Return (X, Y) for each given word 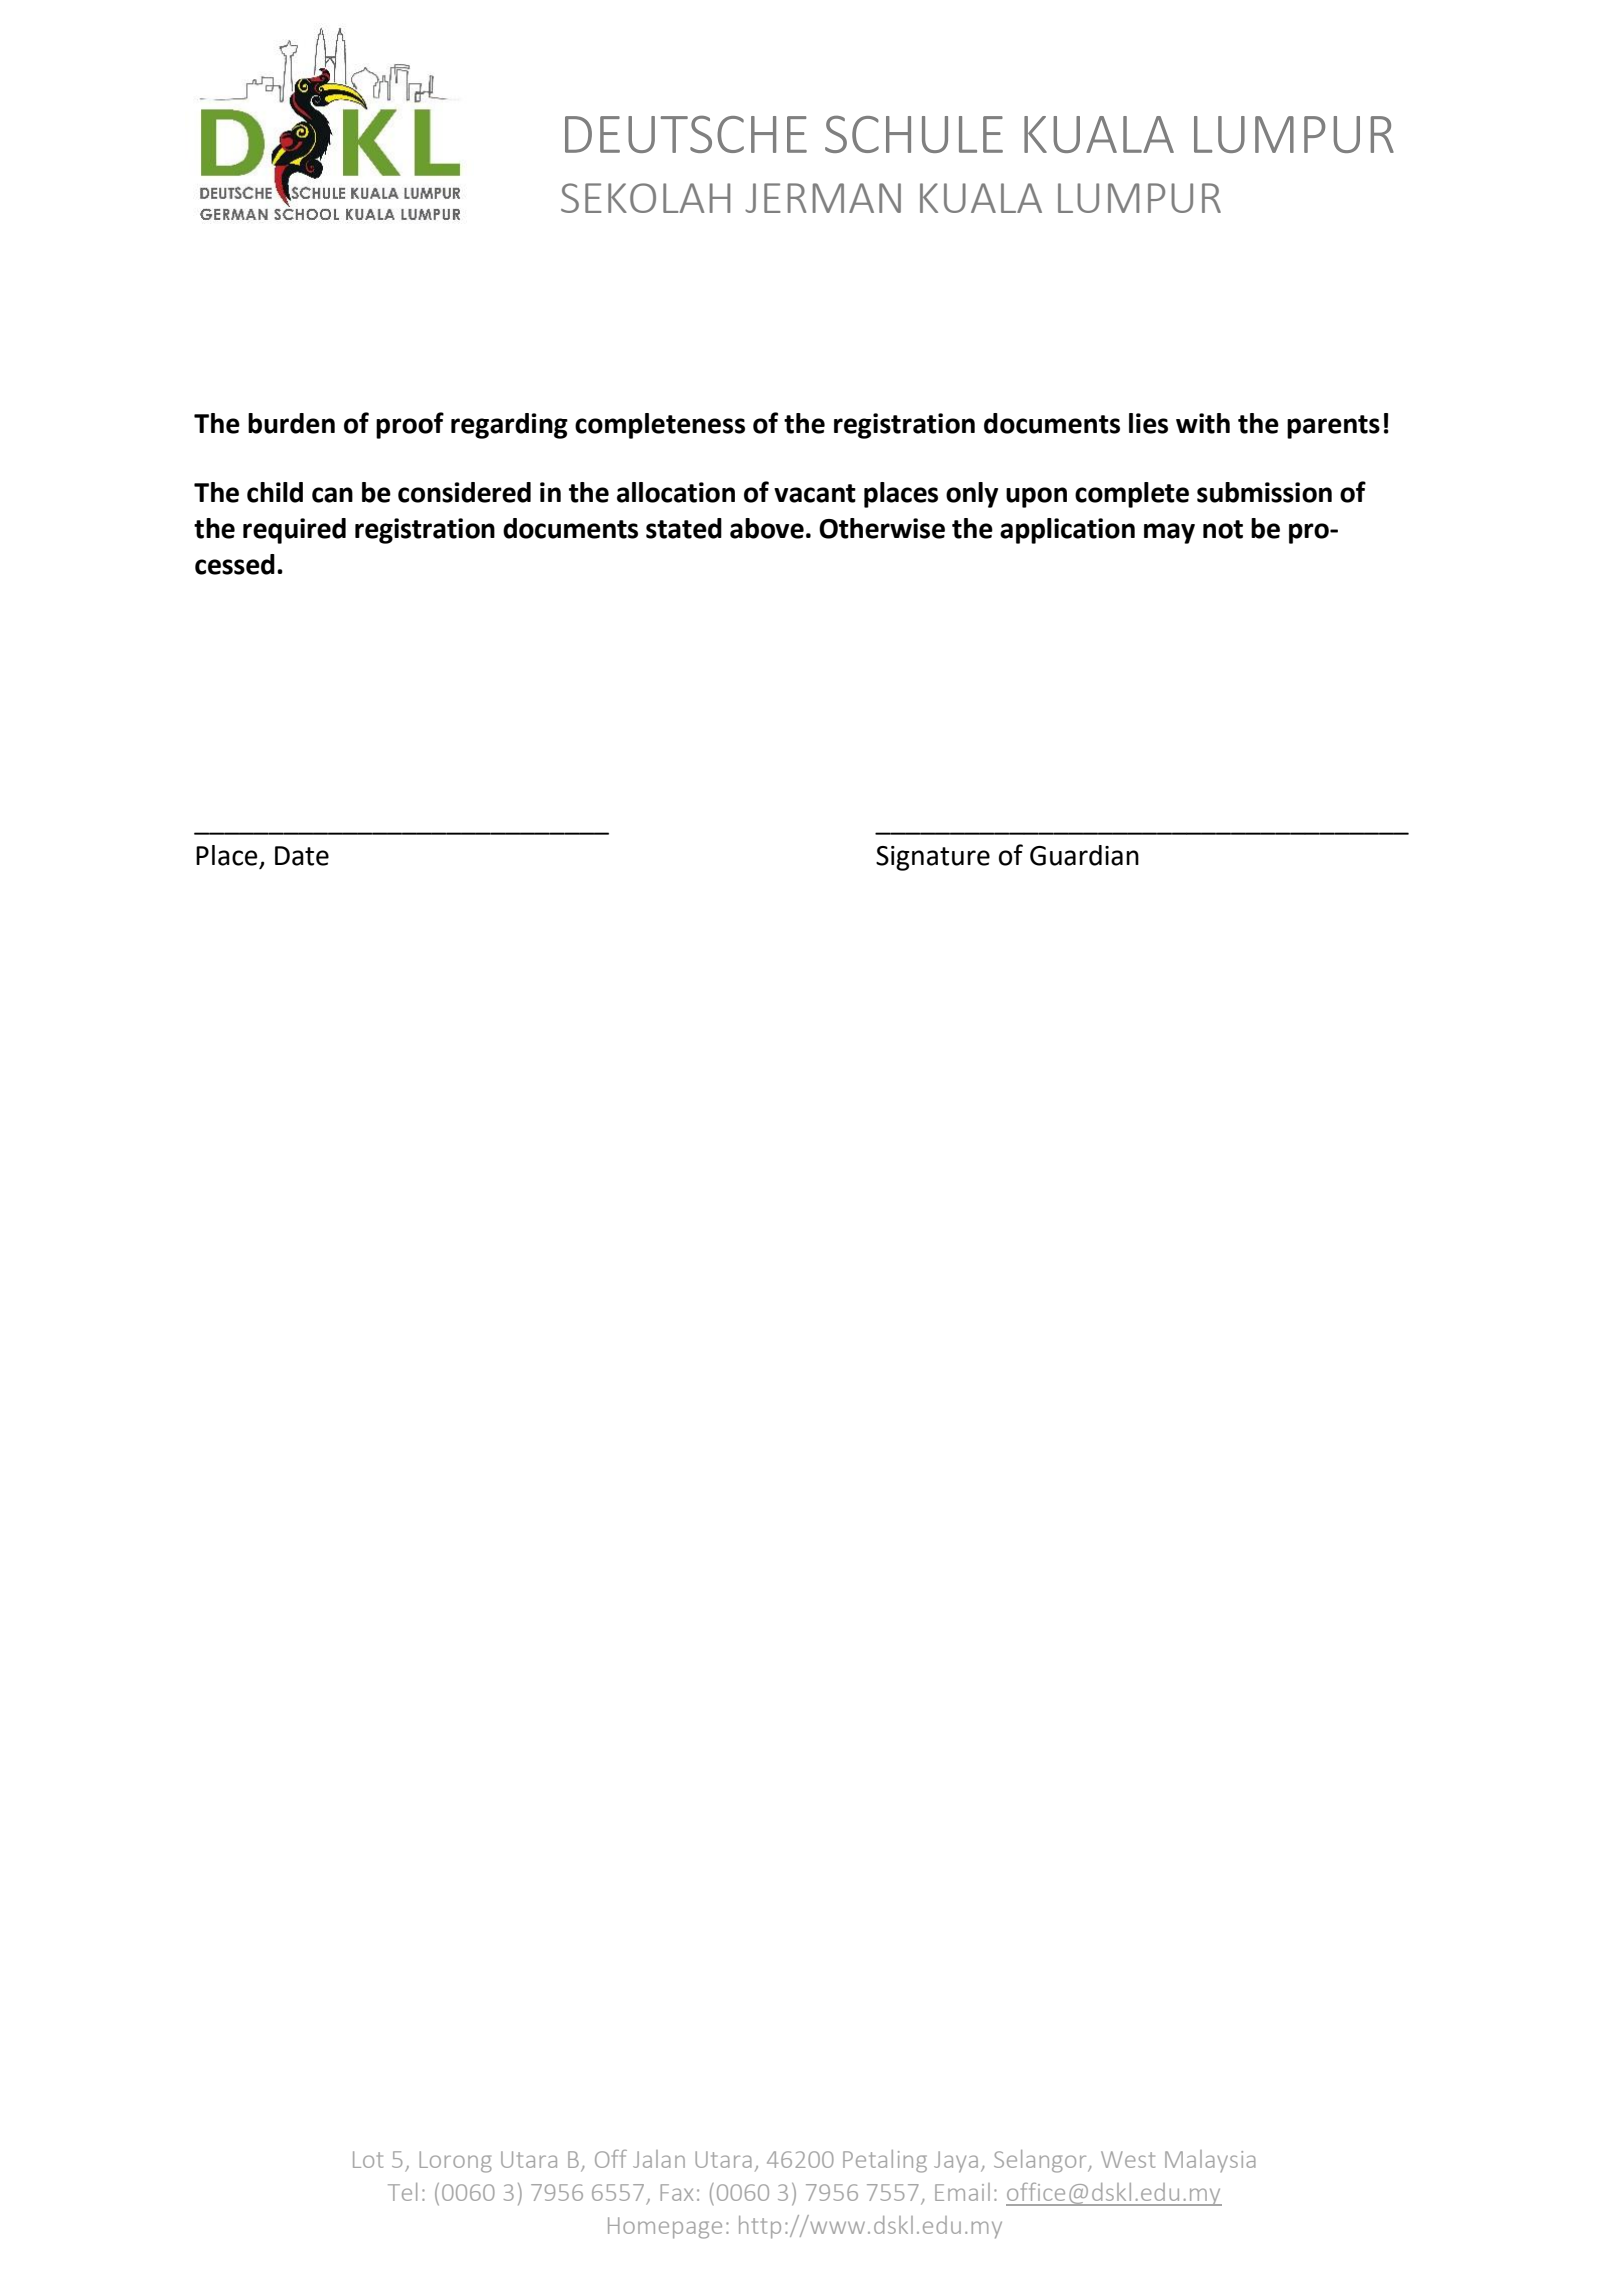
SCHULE (914, 134)
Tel (402, 2192)
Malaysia (1210, 2161)
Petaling (885, 2161)
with (1203, 423)
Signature (933, 858)
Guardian (1084, 855)
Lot (368, 2159)
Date (302, 856)
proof (410, 425)
